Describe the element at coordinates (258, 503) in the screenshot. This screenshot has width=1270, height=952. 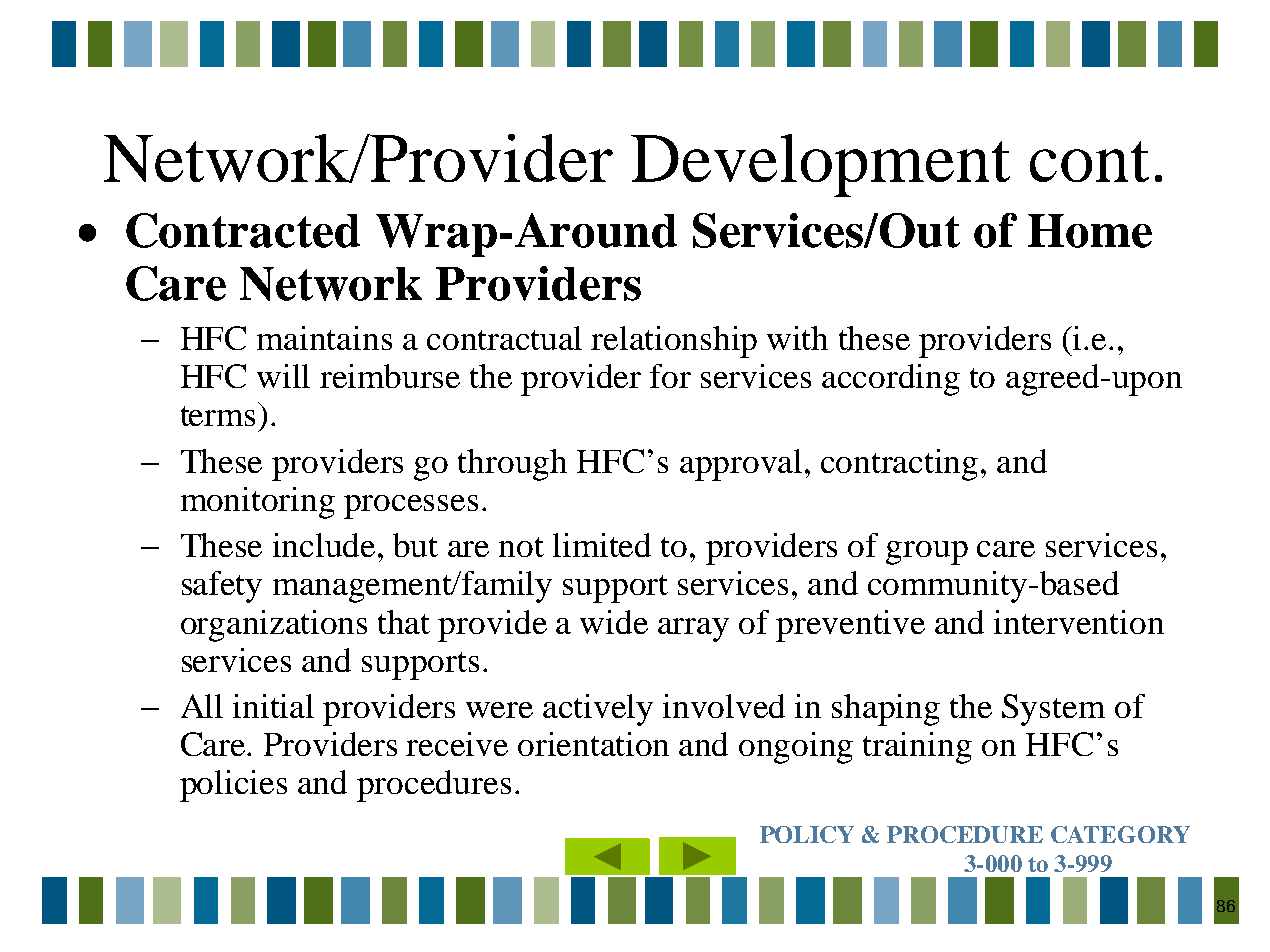
I see `monitoring` at that location.
